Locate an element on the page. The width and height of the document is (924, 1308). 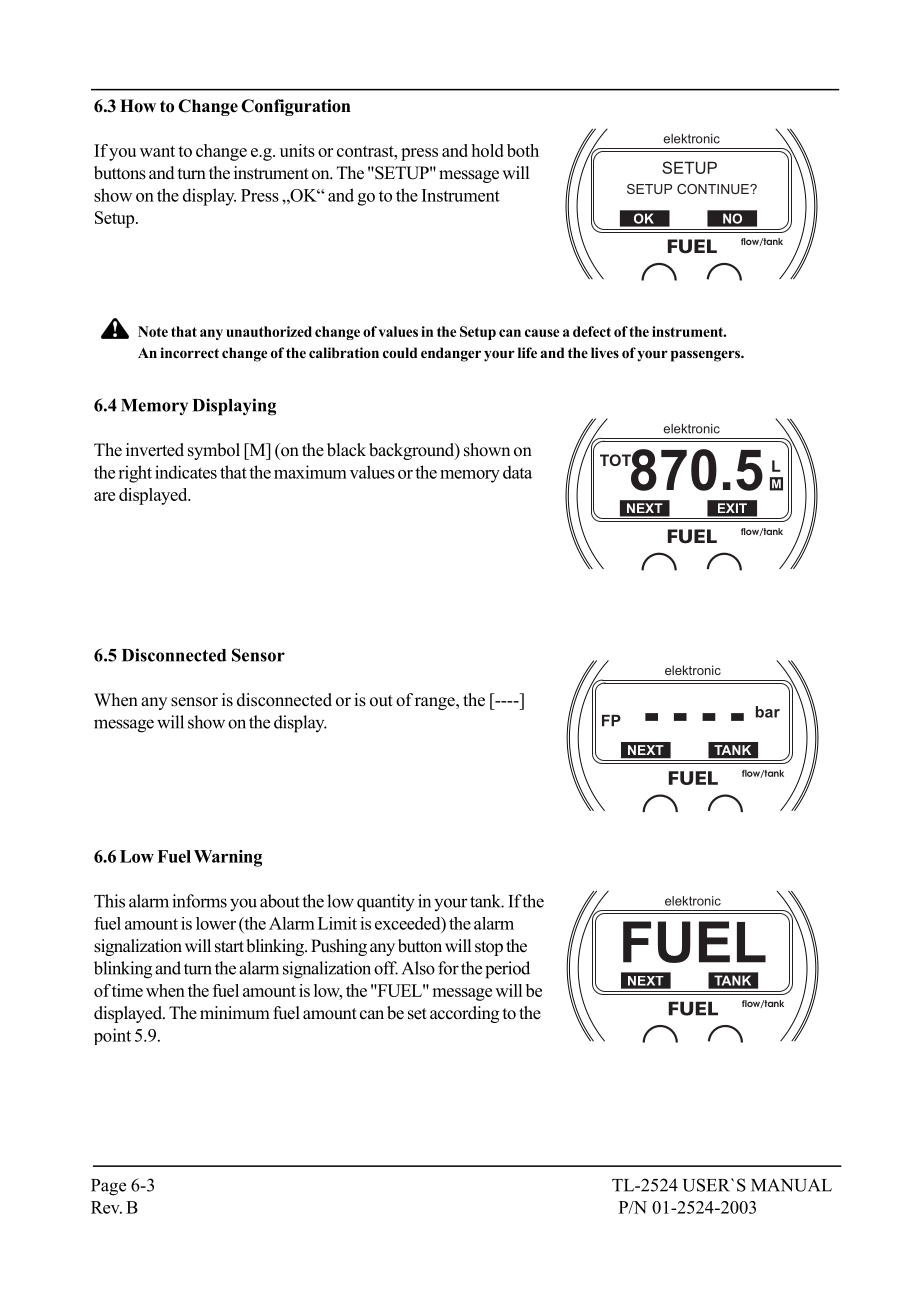
stop is located at coordinates (489, 948).
